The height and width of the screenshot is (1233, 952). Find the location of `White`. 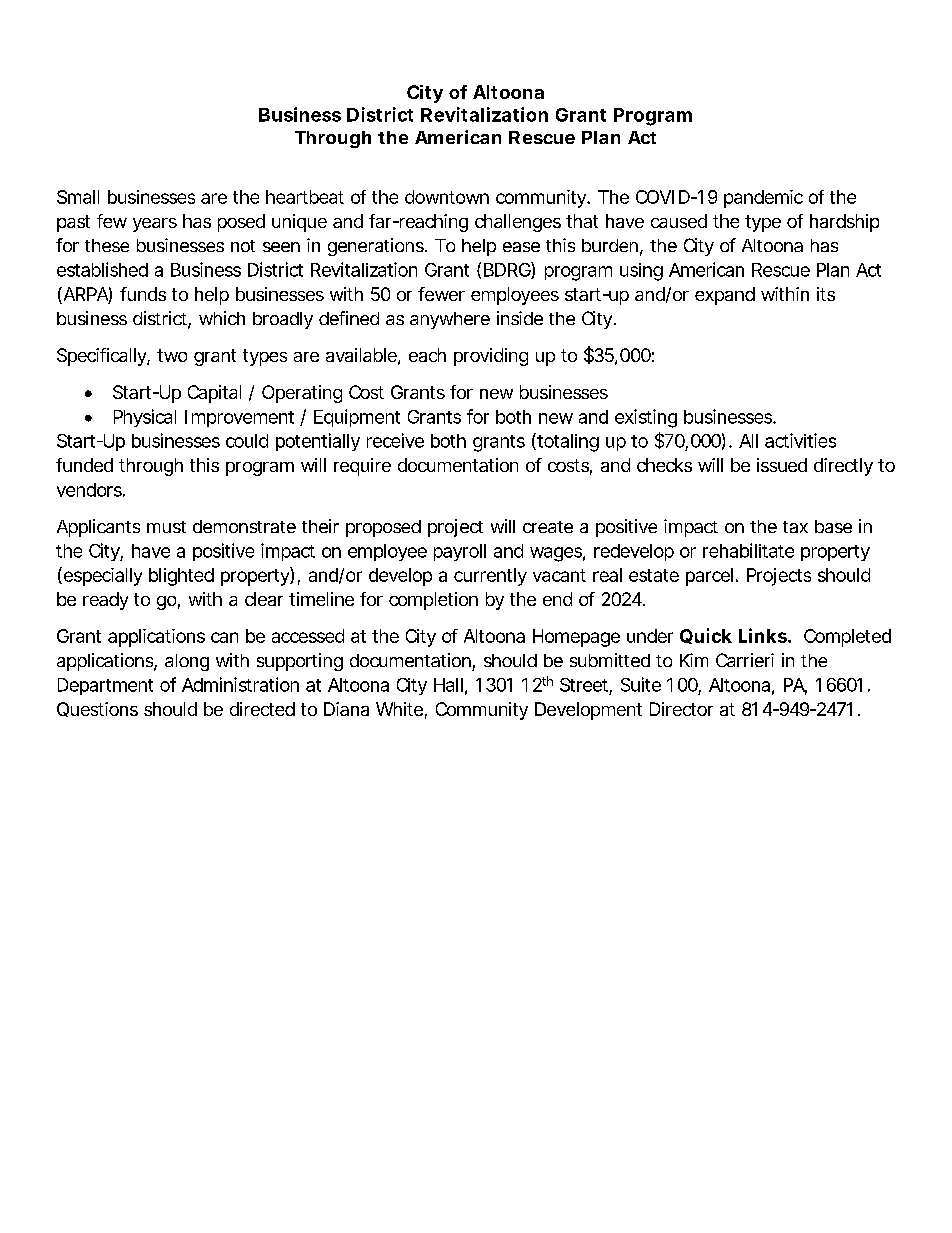

White is located at coordinates (399, 709).
